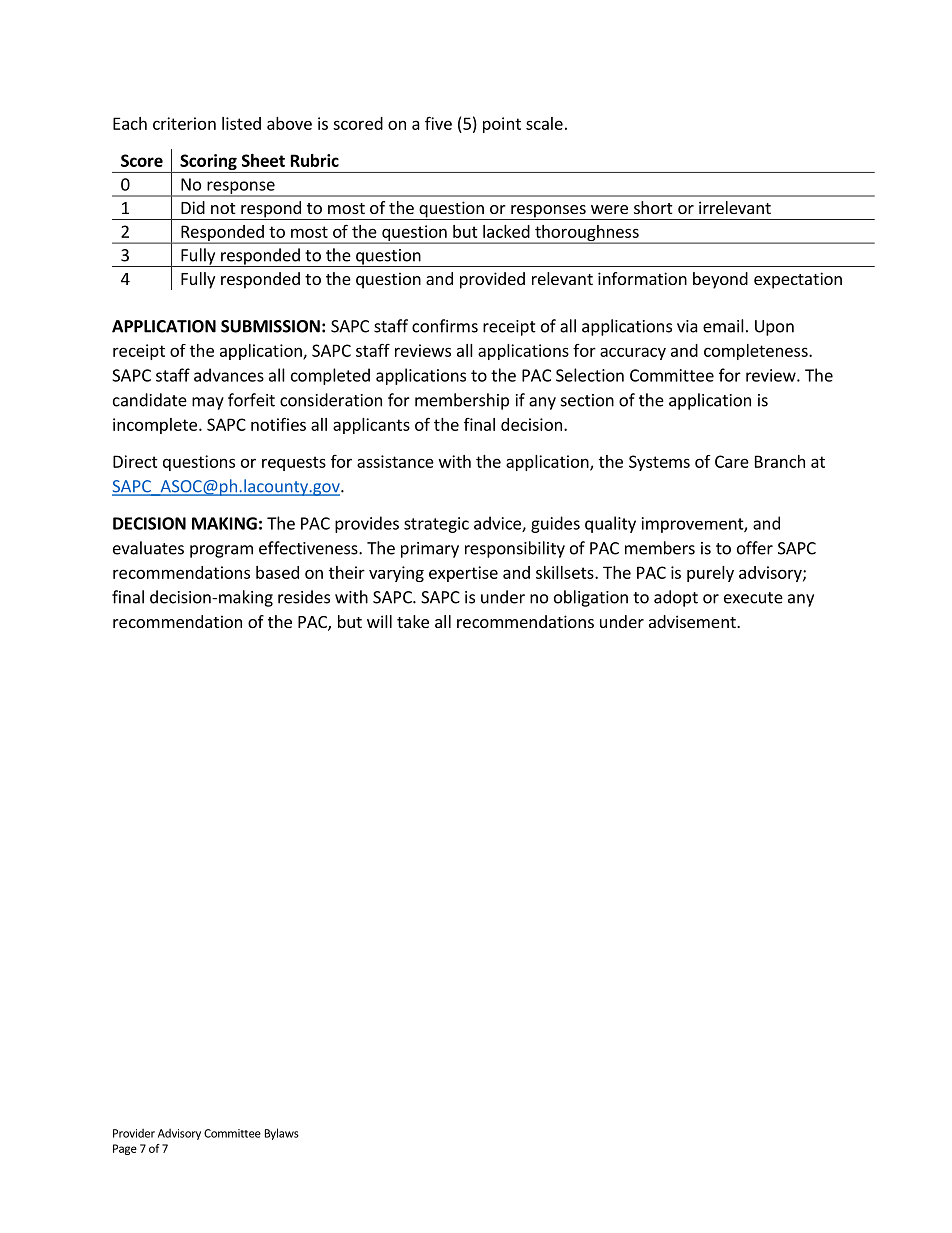 The height and width of the document is (1233, 952). Describe the element at coordinates (134, 1133) in the document. I see `Provider` at that location.
